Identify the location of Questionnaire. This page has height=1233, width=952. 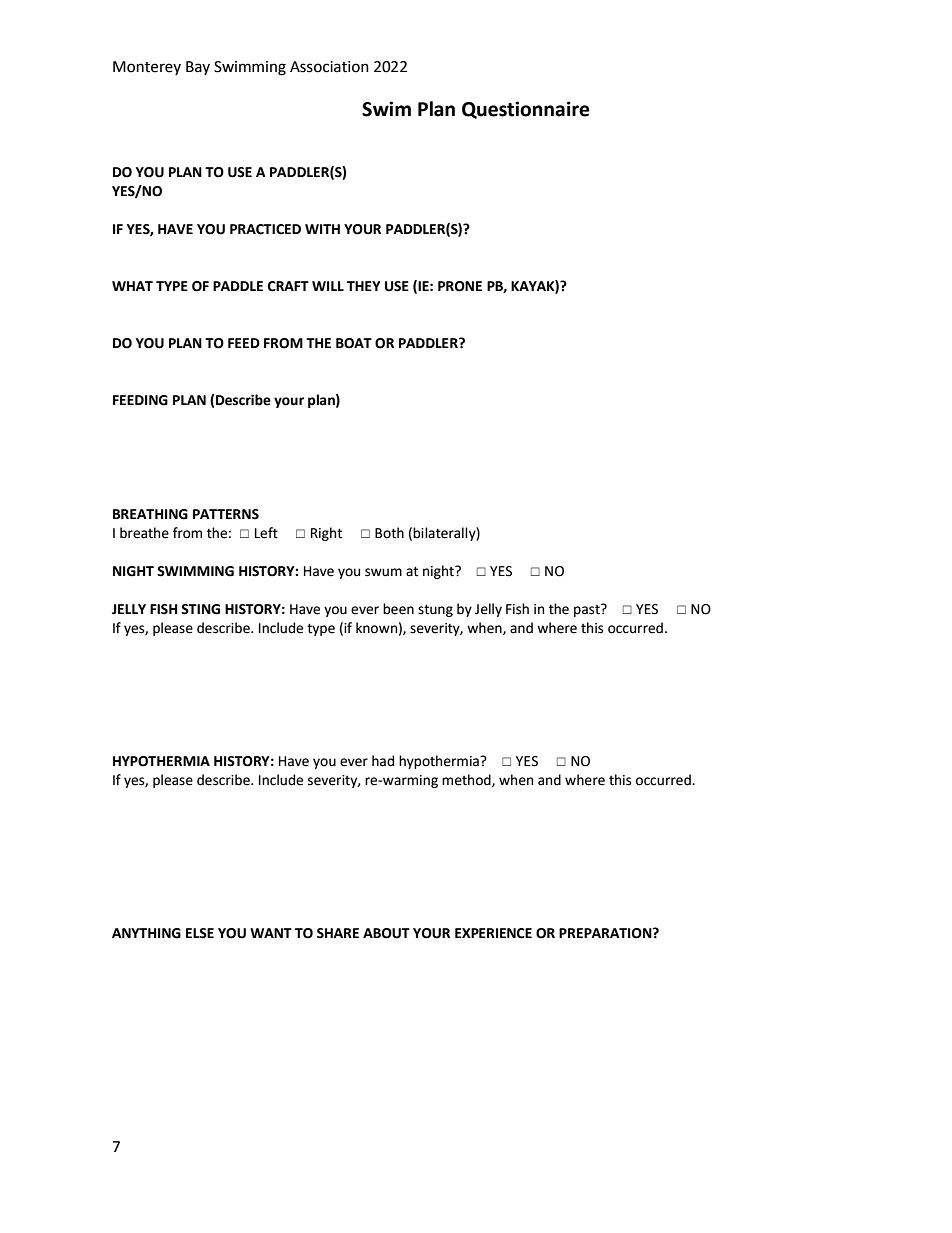
(526, 110).
